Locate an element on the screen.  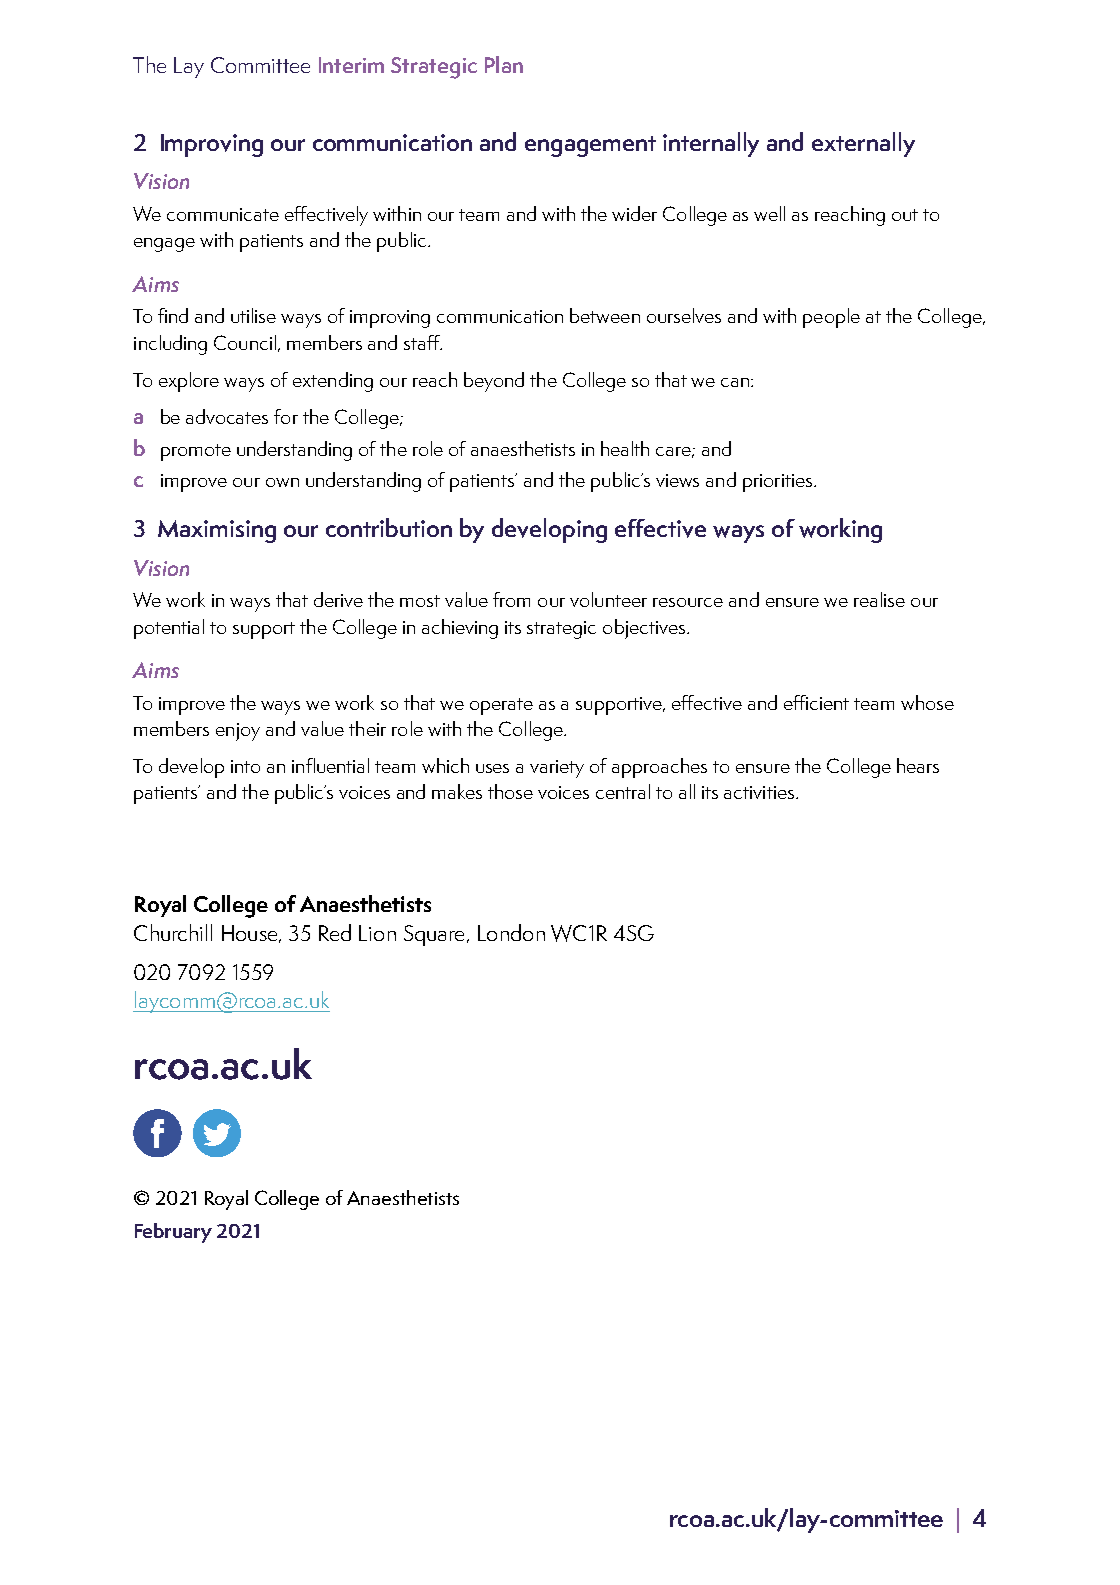
activities is located at coordinates (759, 792).
